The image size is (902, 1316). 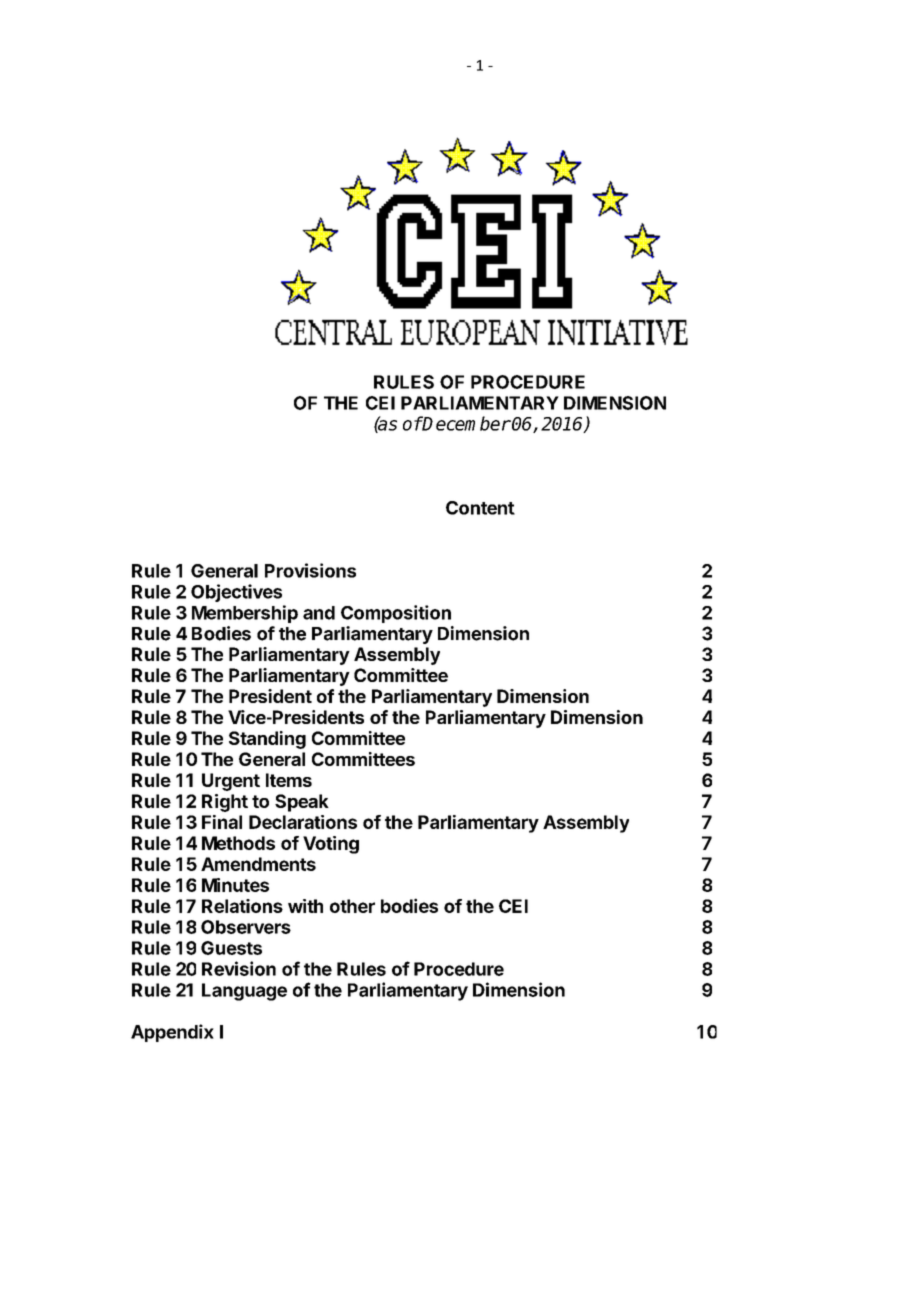 What do you see at coordinates (480, 508) in the document?
I see `Content` at bounding box center [480, 508].
